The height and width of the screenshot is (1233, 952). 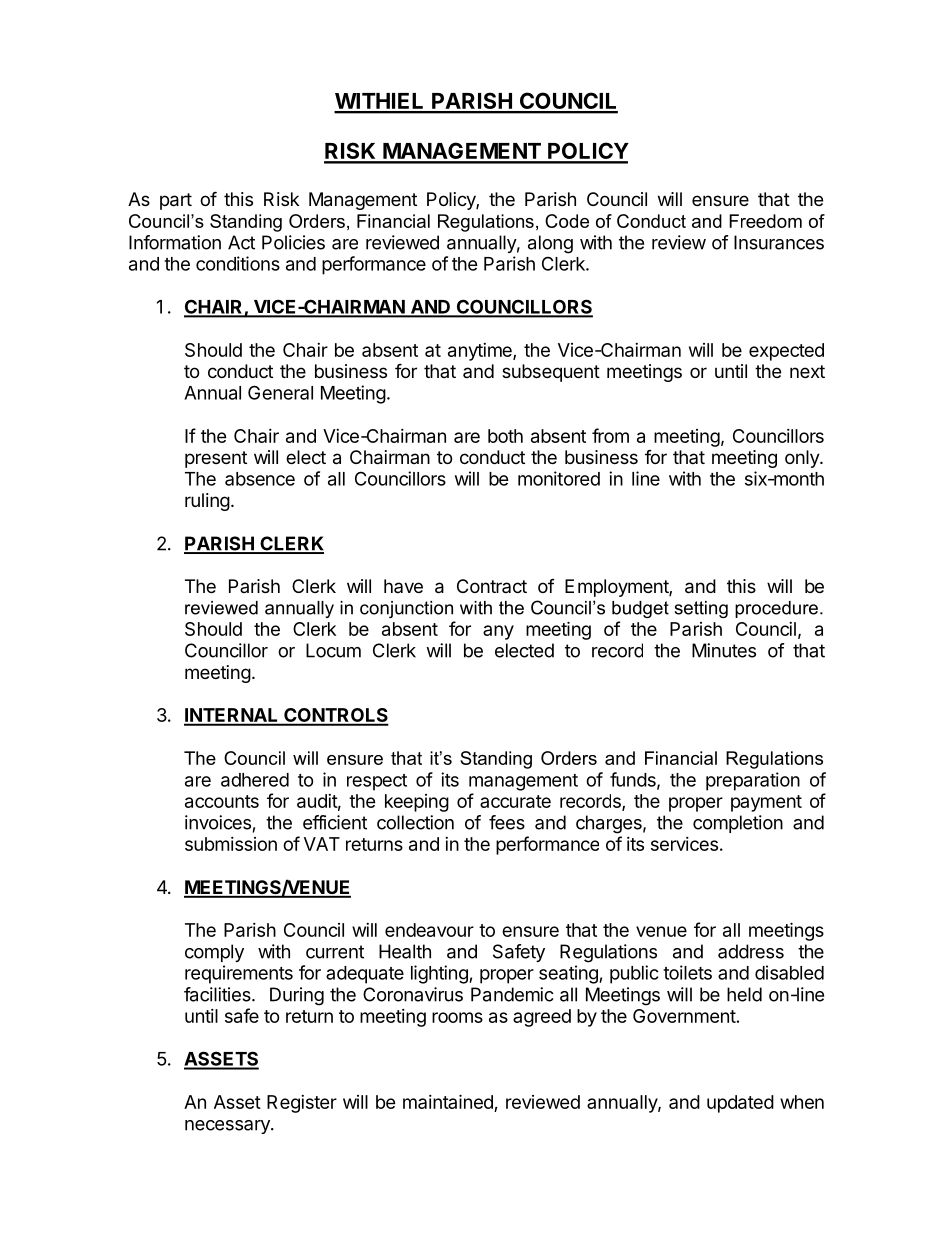 What do you see at coordinates (222, 801) in the screenshot?
I see `accounts` at bounding box center [222, 801].
